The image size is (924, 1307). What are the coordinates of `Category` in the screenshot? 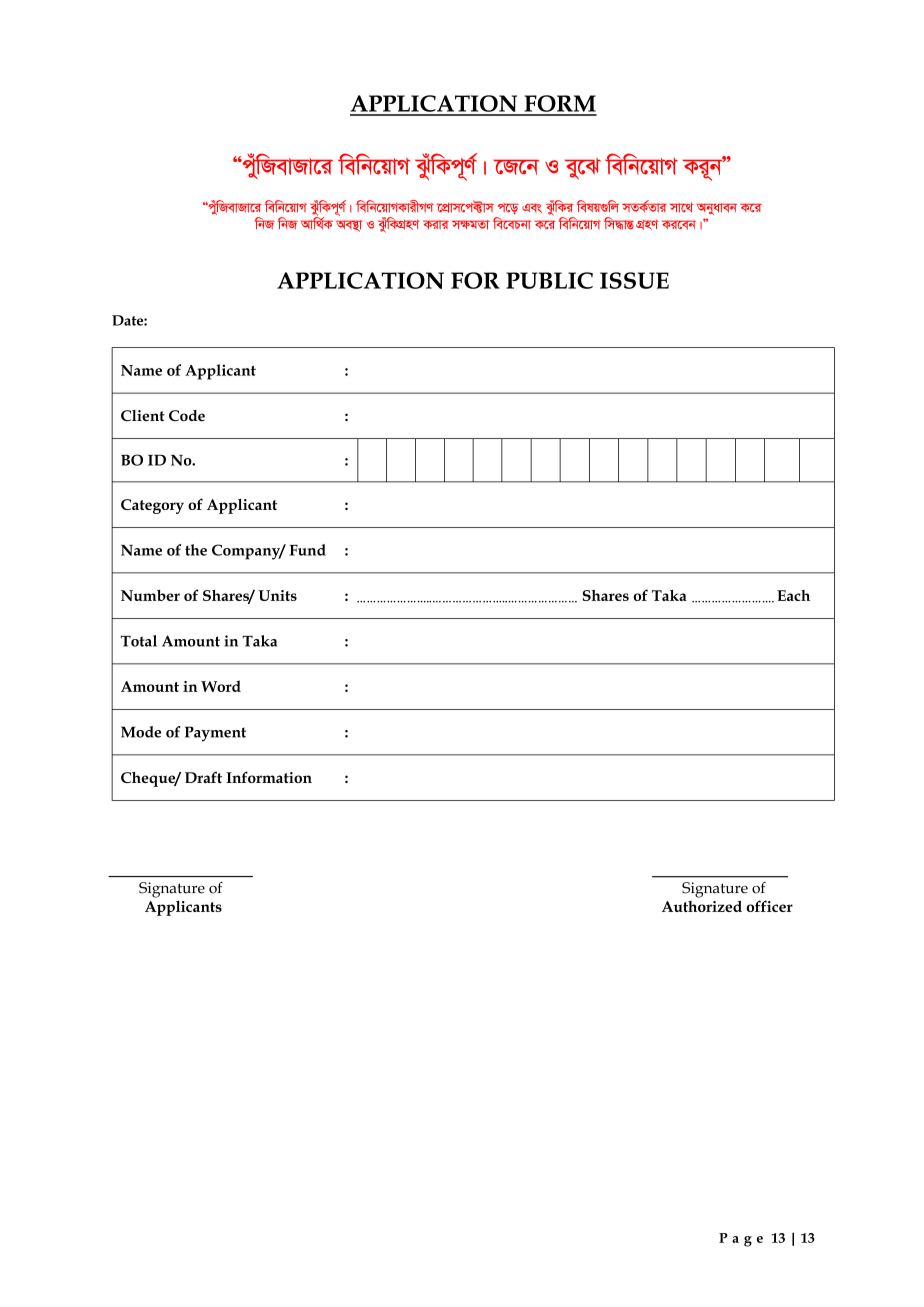 It's located at (152, 506).
